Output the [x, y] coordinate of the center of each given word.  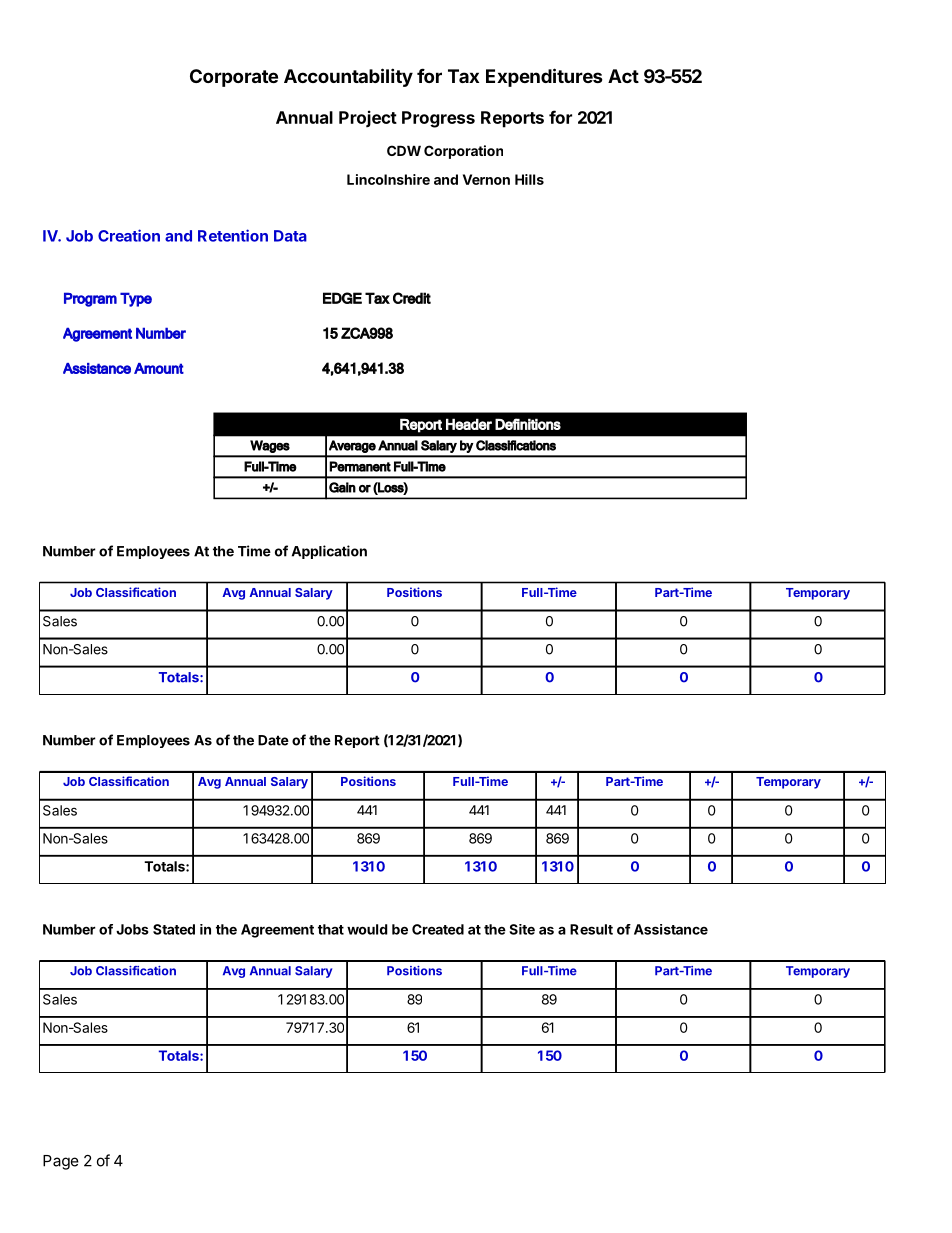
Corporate [234, 78]
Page [61, 1162]
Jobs [132, 929]
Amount [159, 368]
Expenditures [544, 77]
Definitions [528, 424]
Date [273, 740]
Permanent [360, 466]
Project [368, 118]
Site [522, 929]
